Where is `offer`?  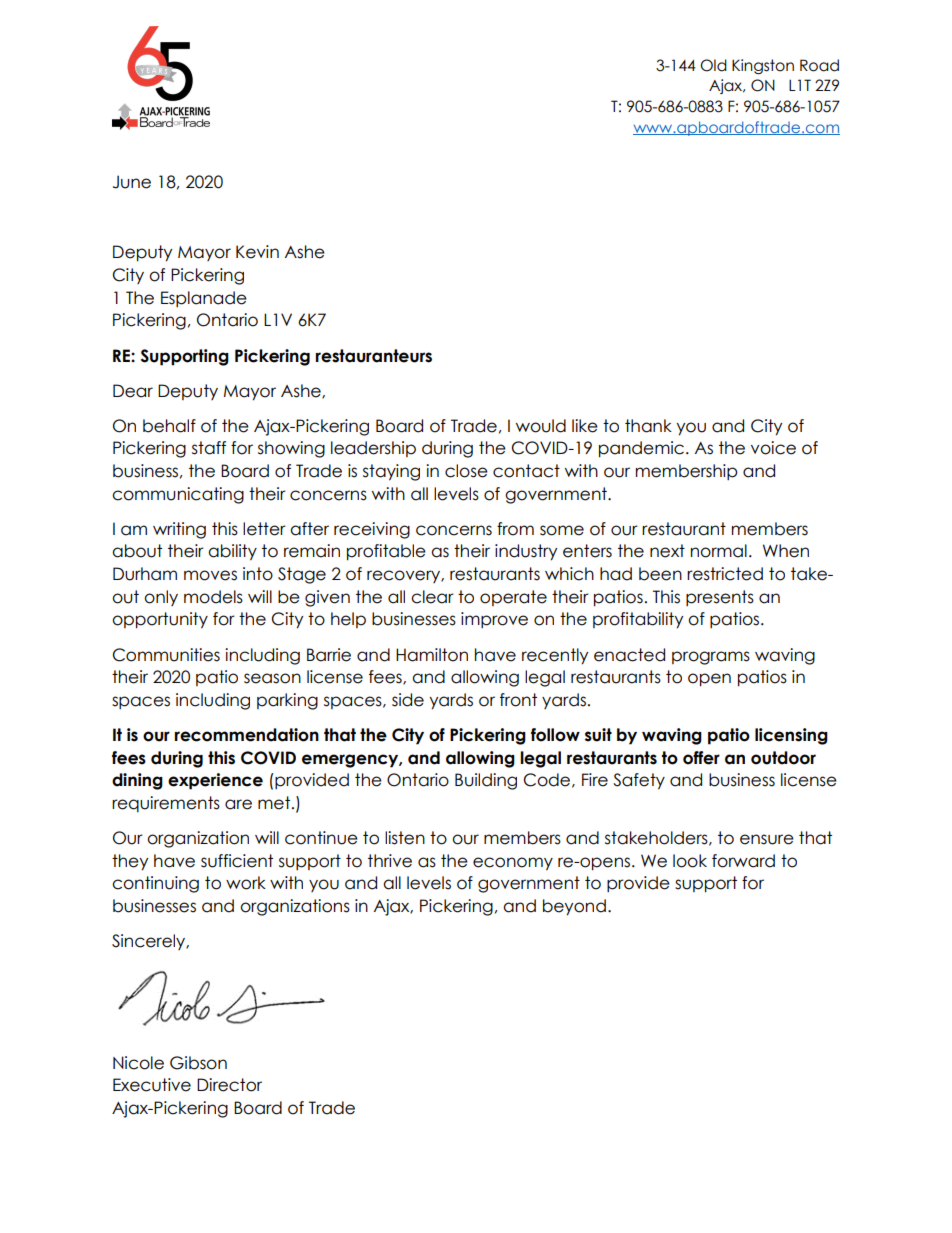 offer is located at coordinates (701, 758).
